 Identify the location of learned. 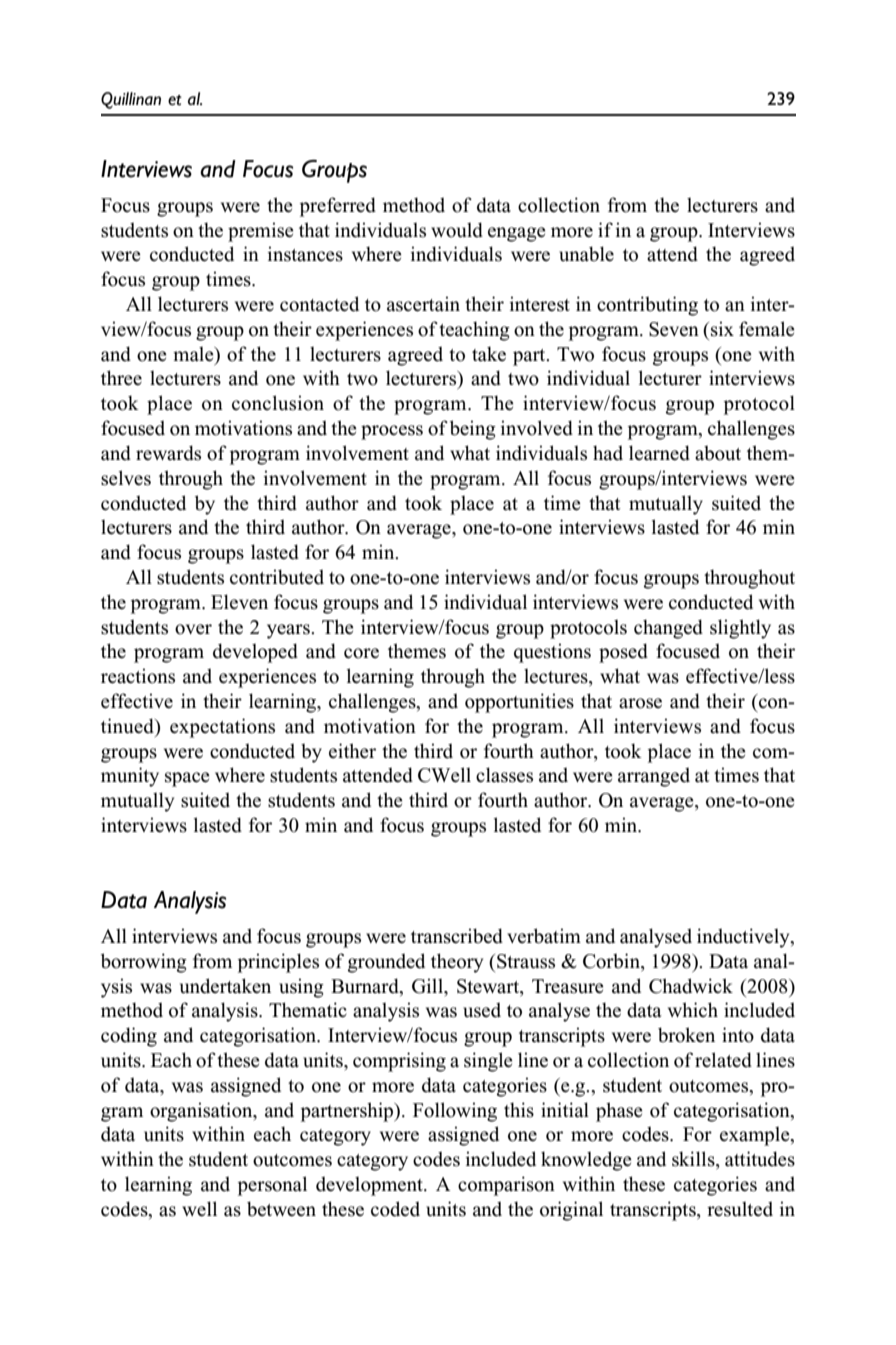
(659, 453).
